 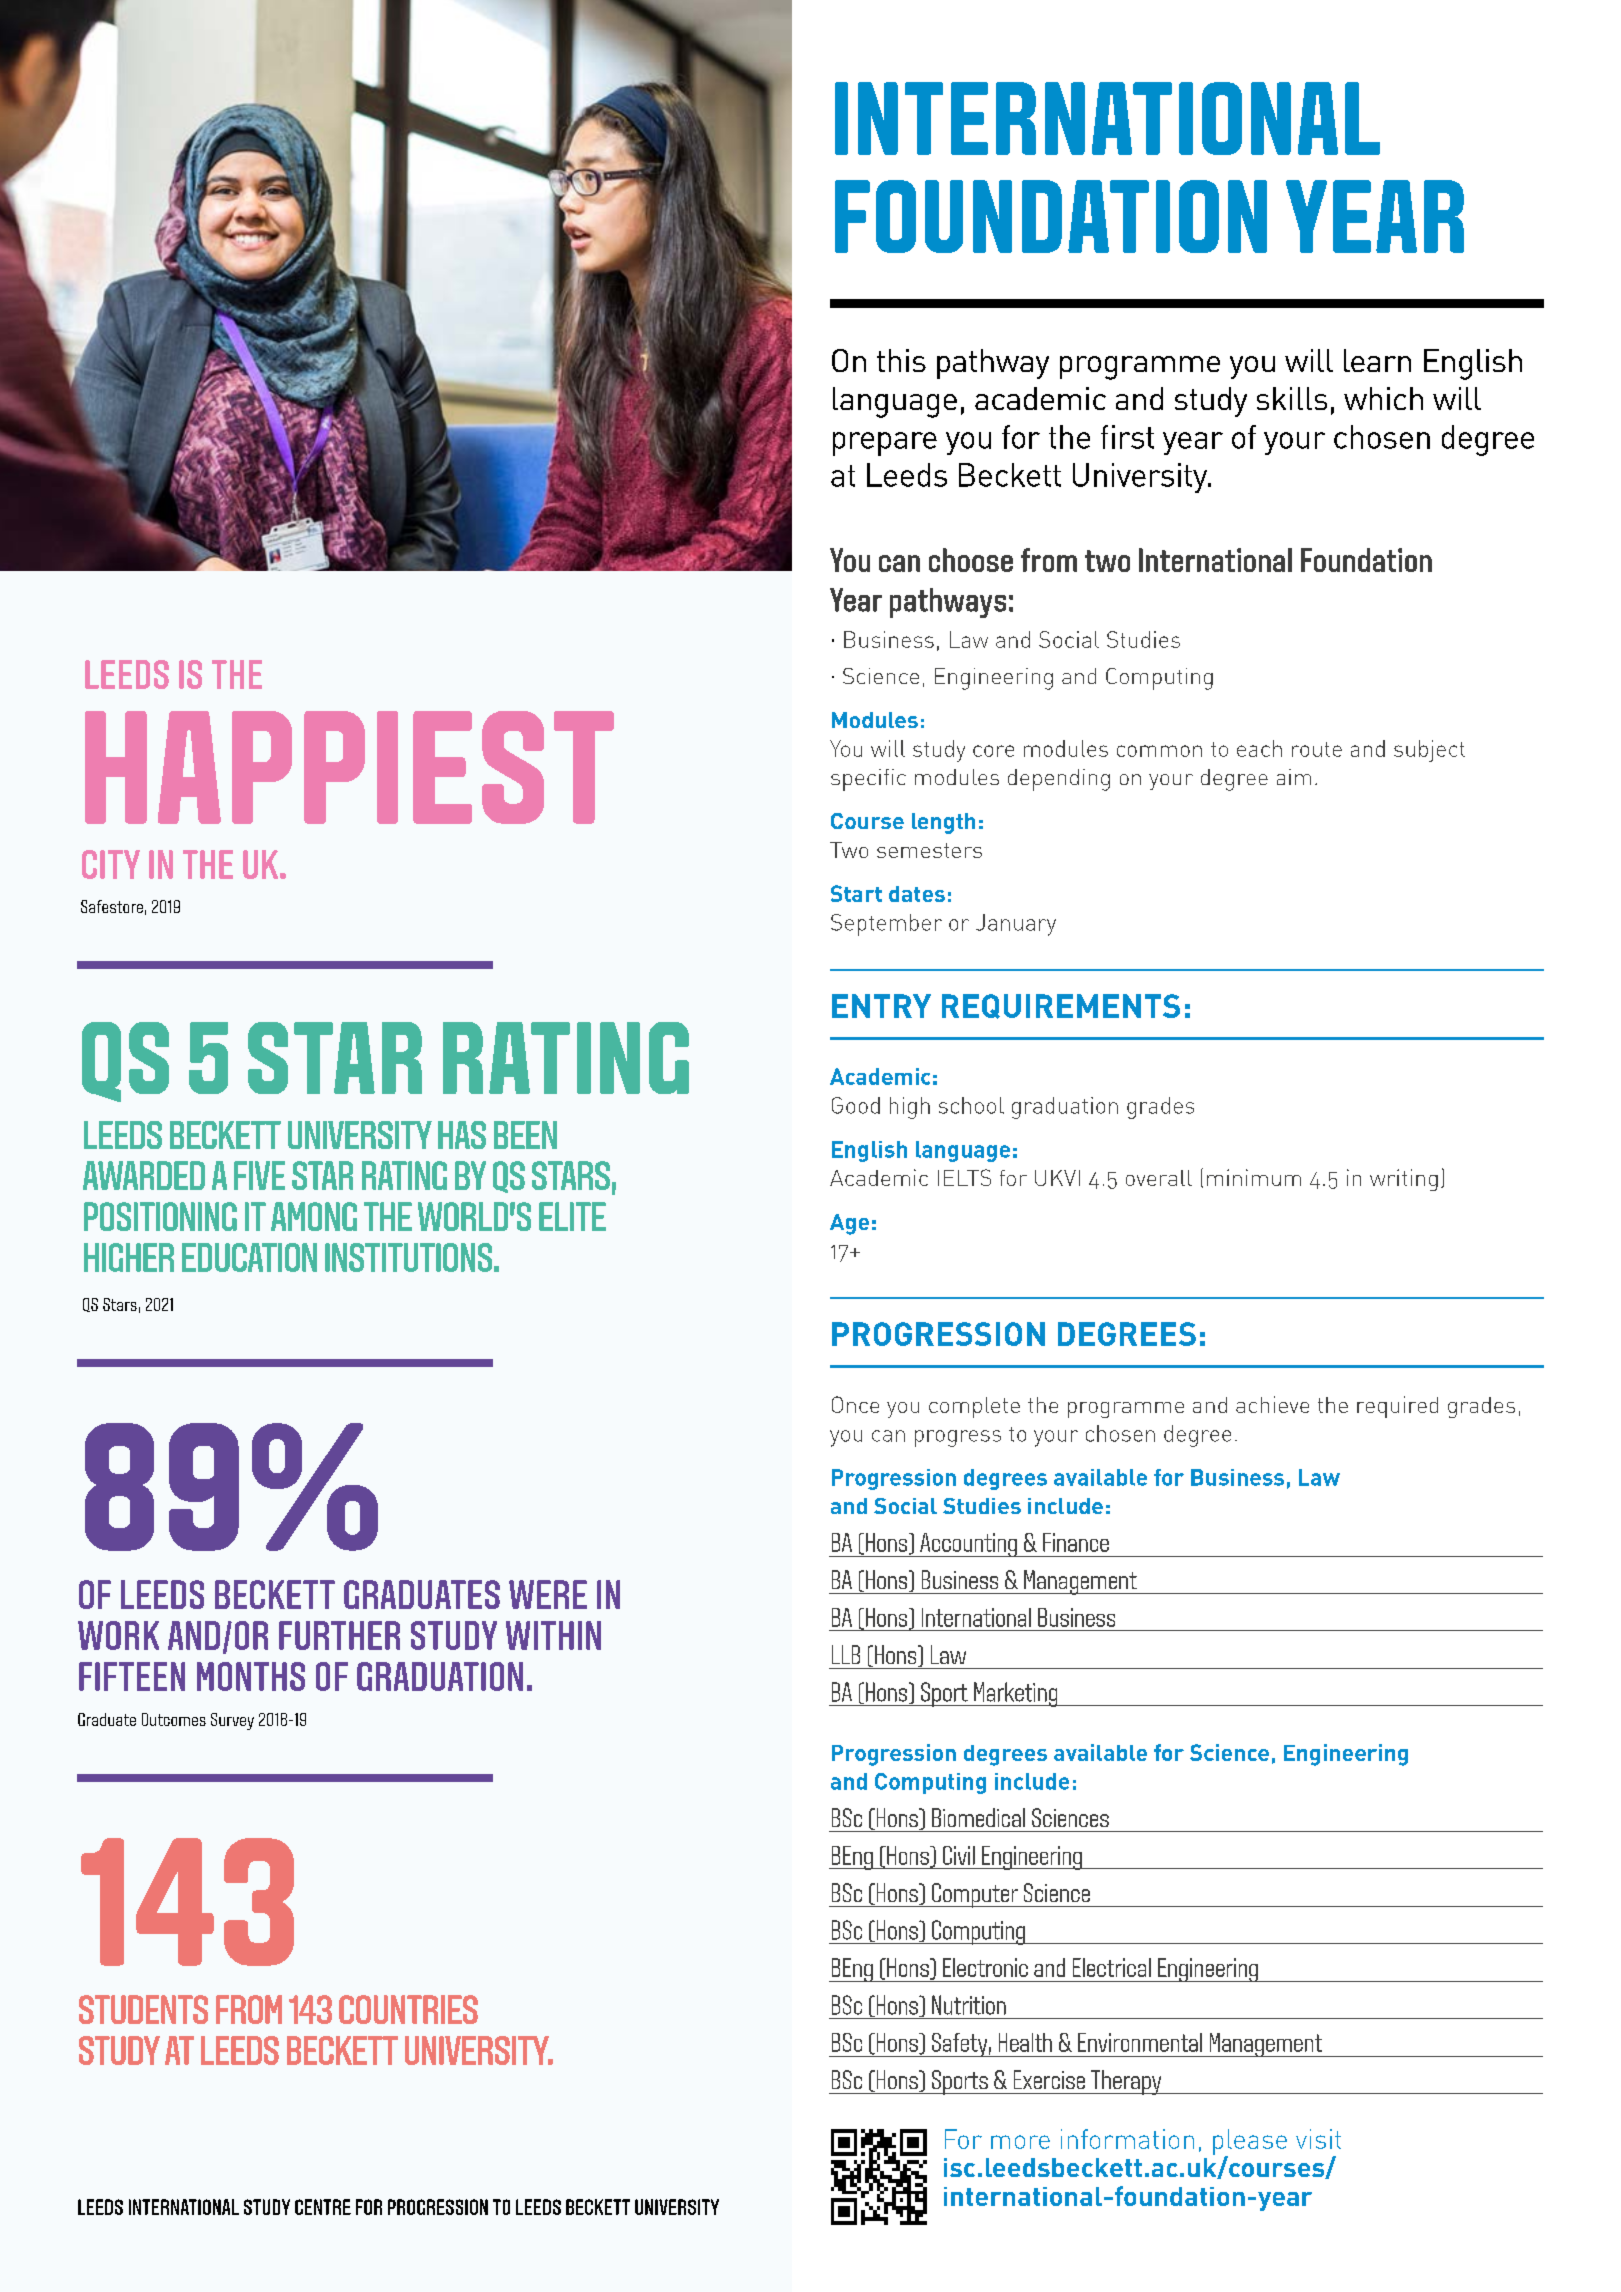 What do you see at coordinates (111, 864) in the document?
I see `CITY` at bounding box center [111, 864].
